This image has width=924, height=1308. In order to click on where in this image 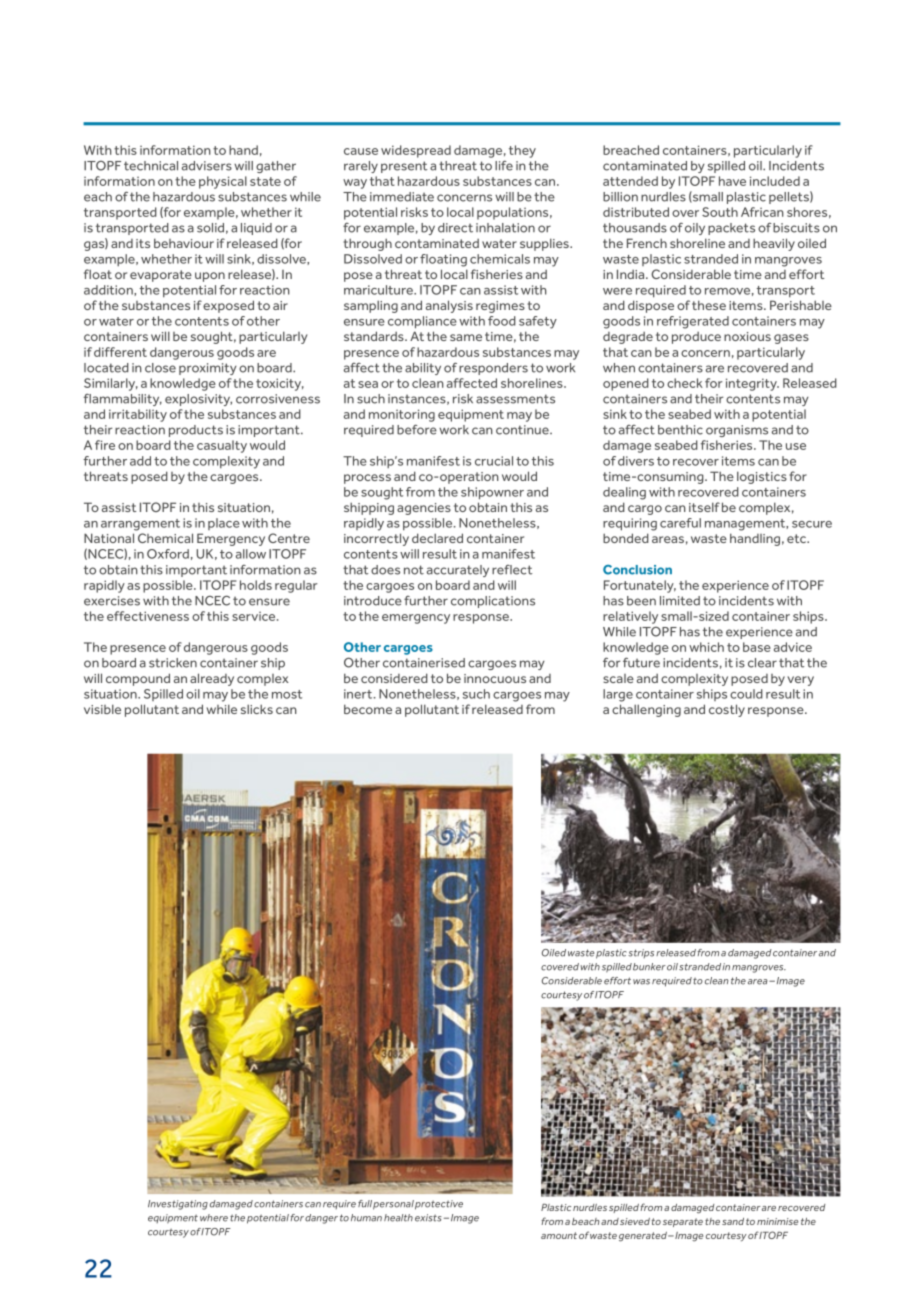, I will do `click(214, 1218)`.
